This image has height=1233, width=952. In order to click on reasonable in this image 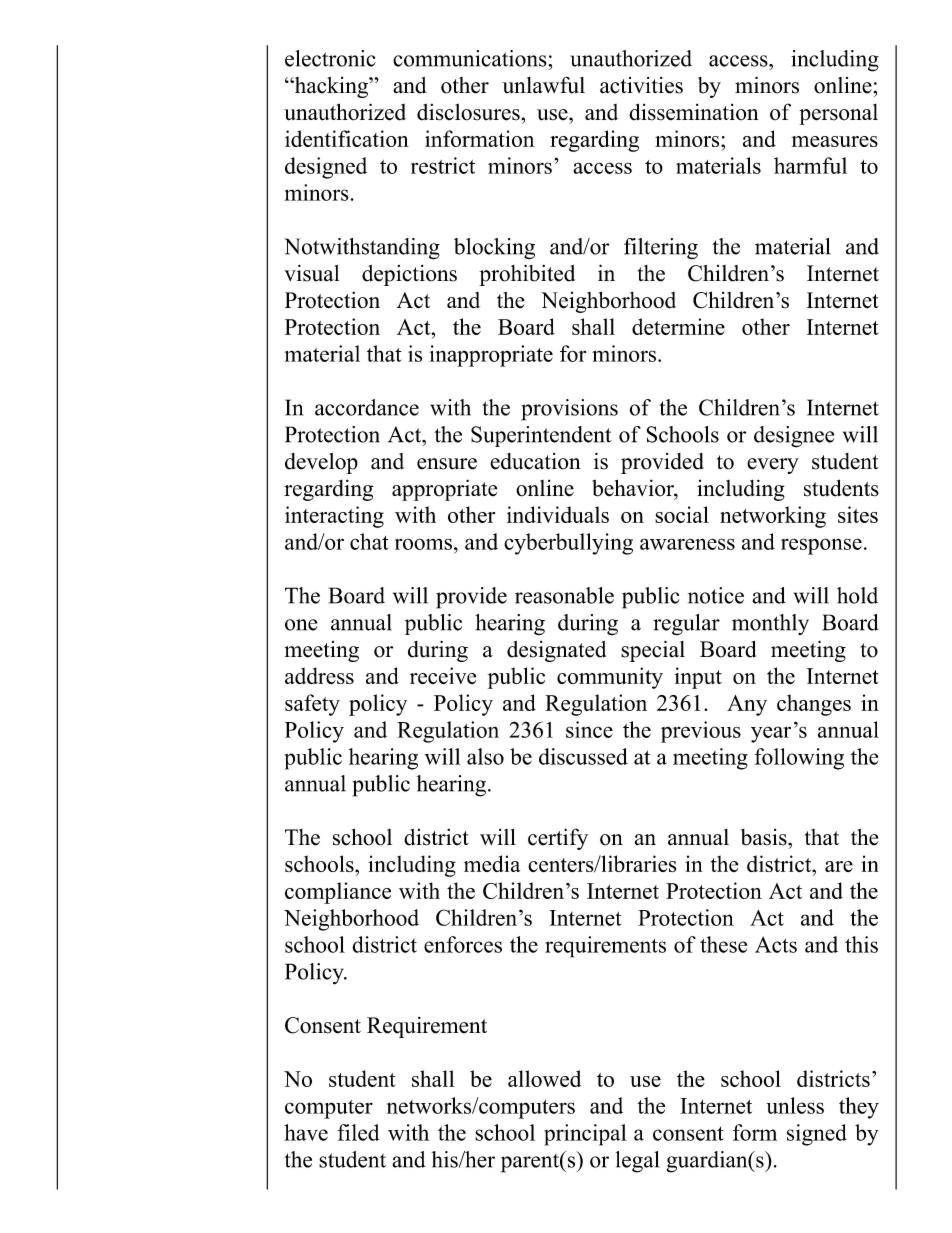, I will do `click(564, 595)`.
